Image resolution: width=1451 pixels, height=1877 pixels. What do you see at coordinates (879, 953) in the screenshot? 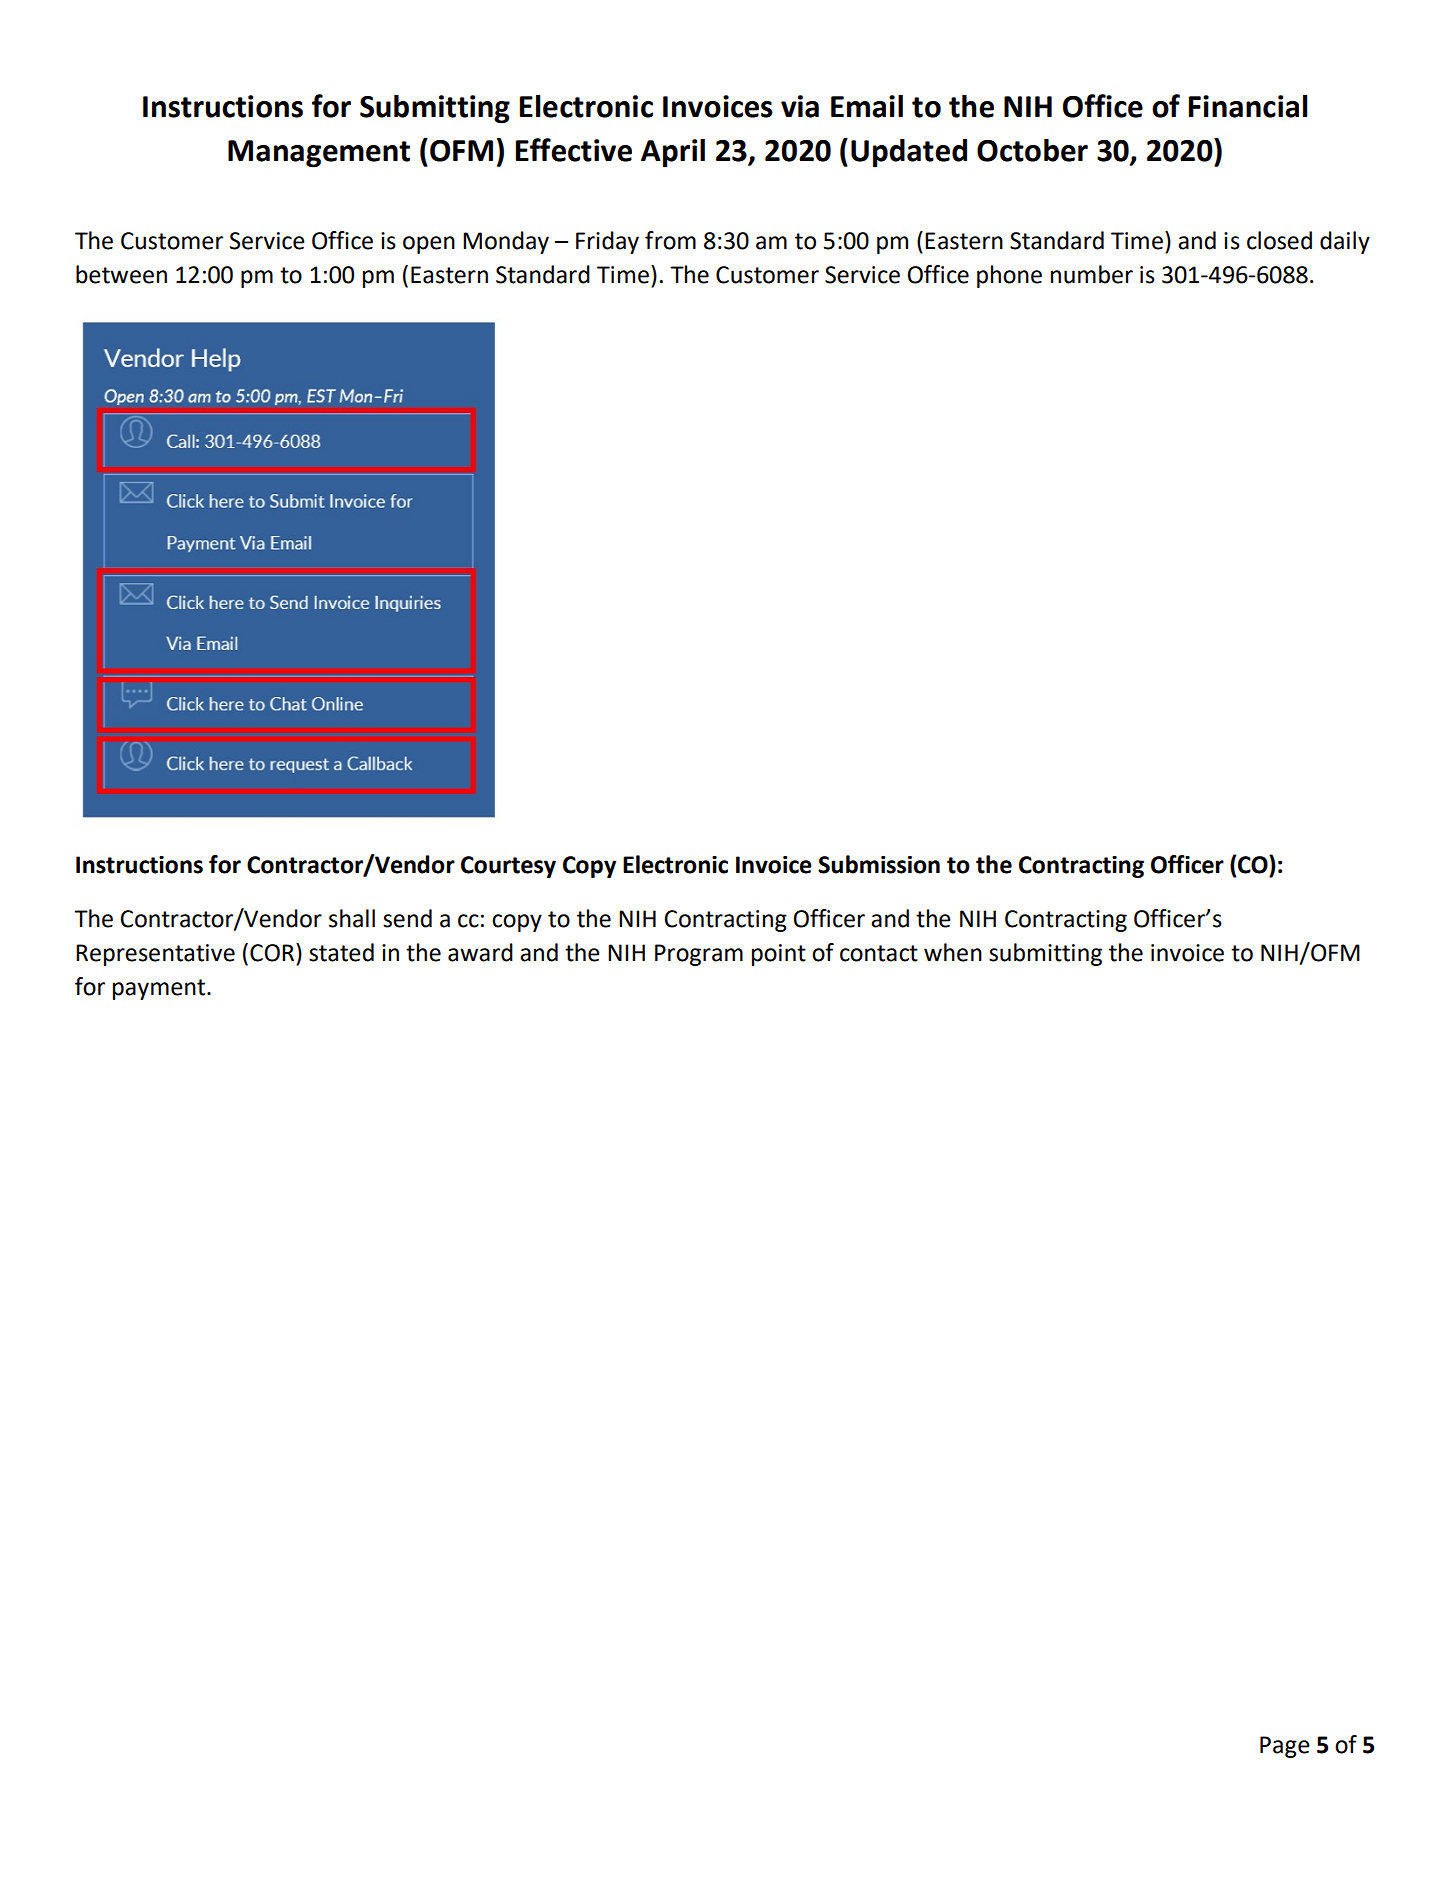
I see `contact` at bounding box center [879, 953].
